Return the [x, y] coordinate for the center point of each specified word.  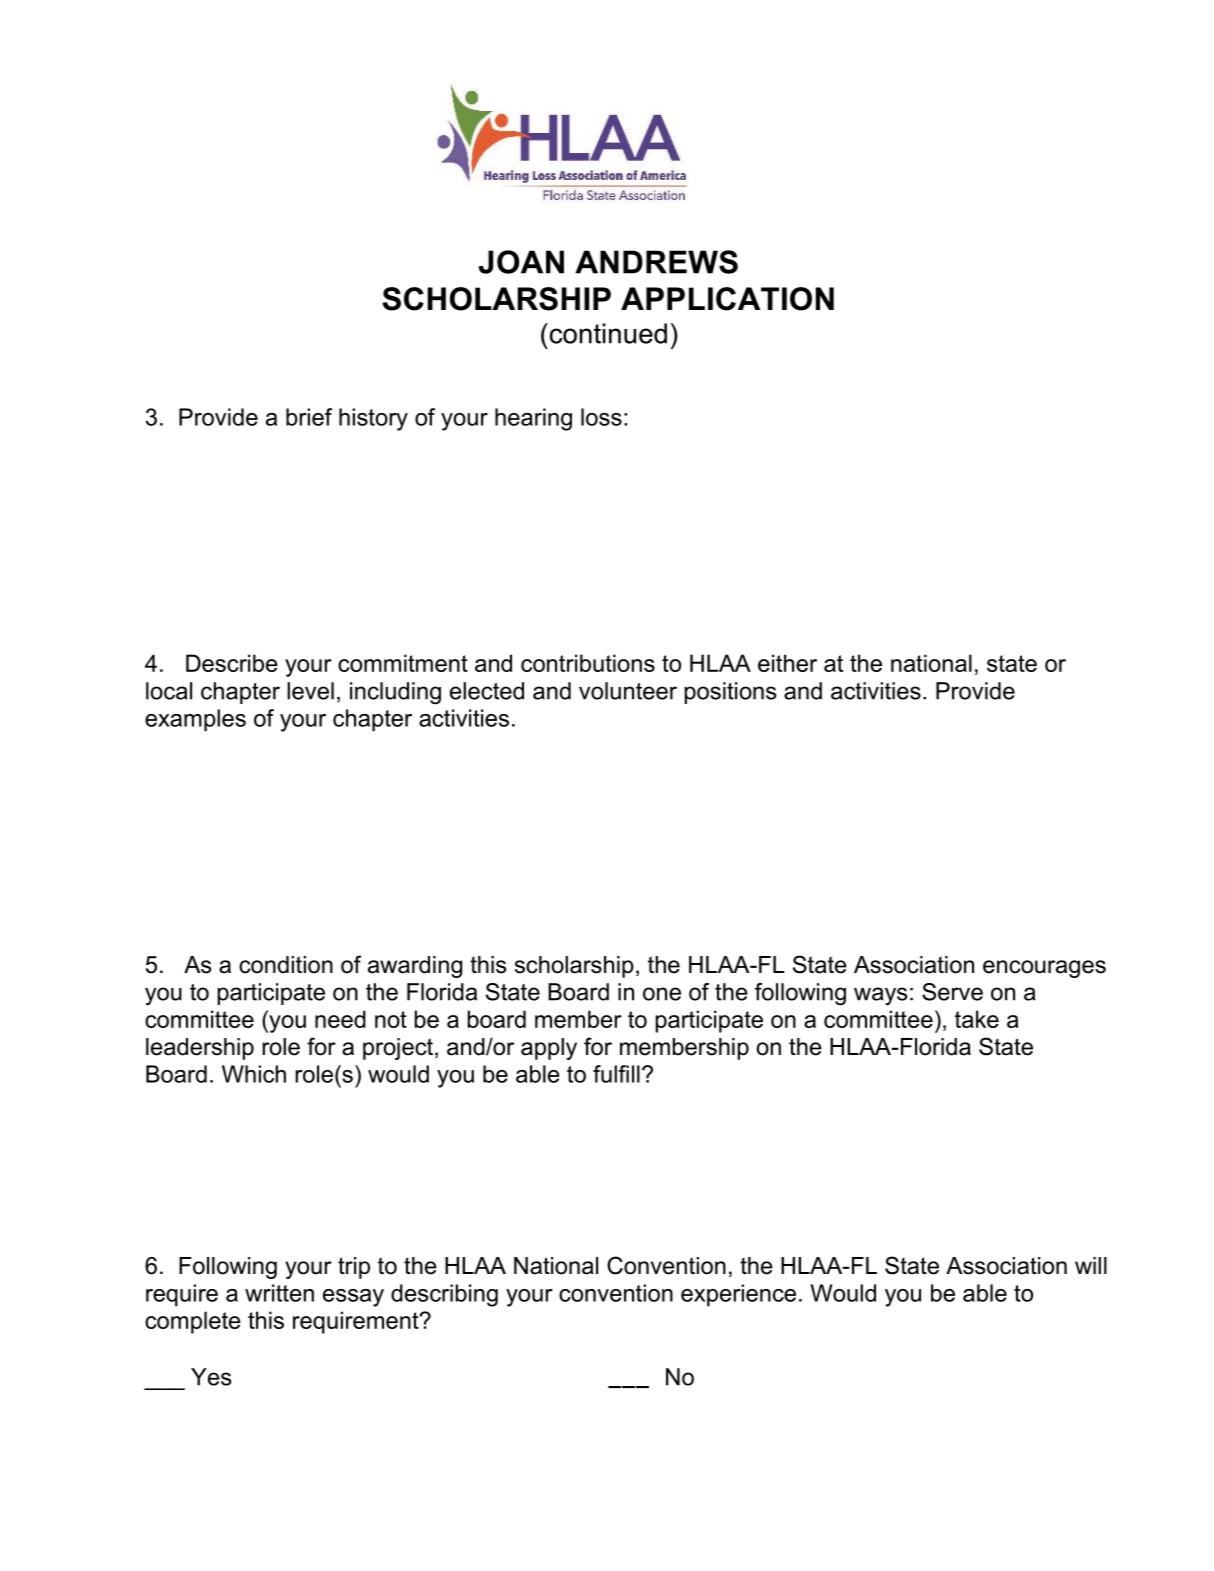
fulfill [616, 1074]
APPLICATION [727, 299]
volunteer [628, 691]
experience [738, 1295]
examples [195, 720]
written [279, 1293]
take [977, 1019]
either [787, 663]
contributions [588, 663]
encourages [1044, 969]
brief [309, 417]
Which [254, 1074]
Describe [232, 663]
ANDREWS [656, 262]
